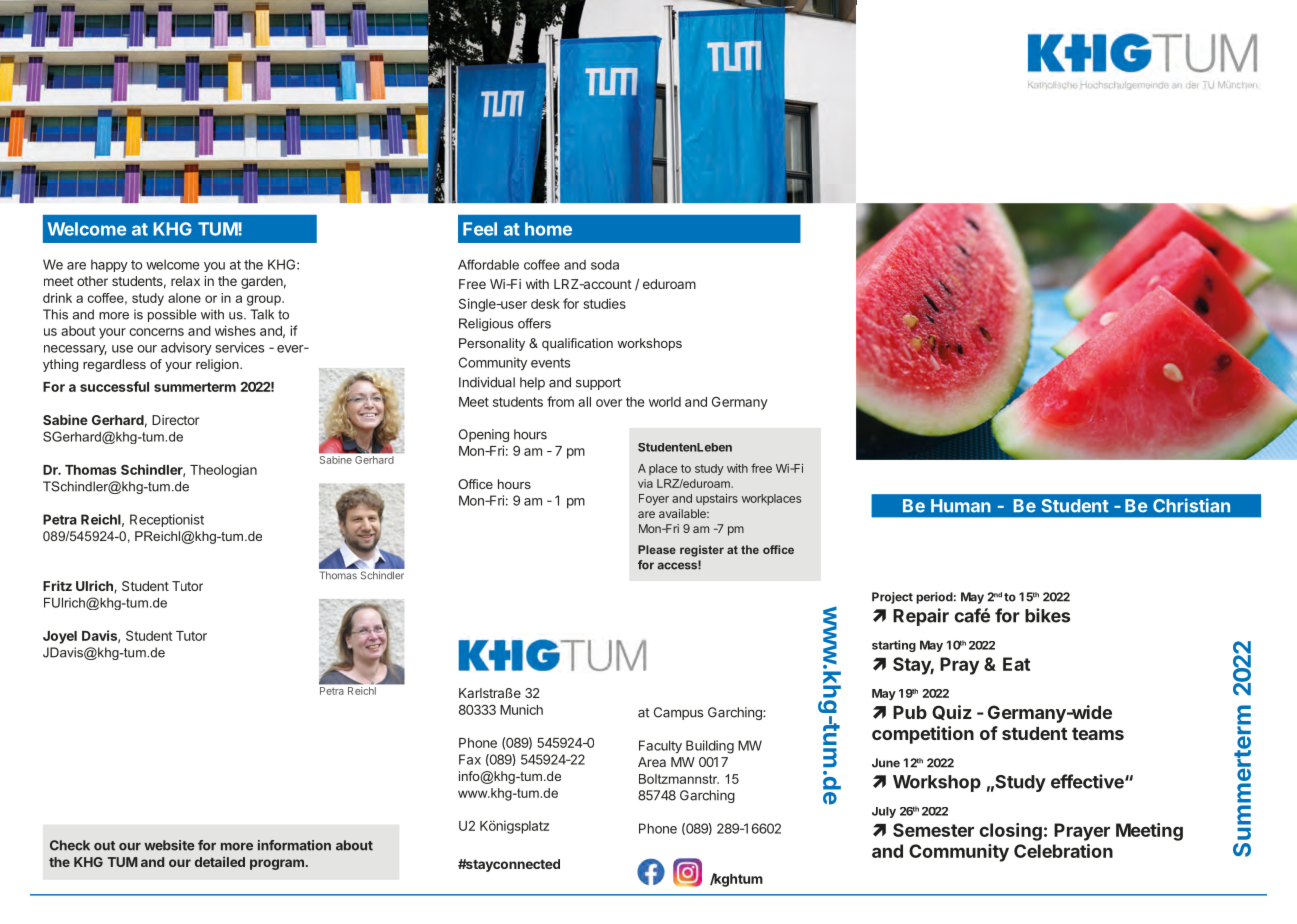  Describe the element at coordinates (678, 713) in the page. I see `Campus` at that location.
